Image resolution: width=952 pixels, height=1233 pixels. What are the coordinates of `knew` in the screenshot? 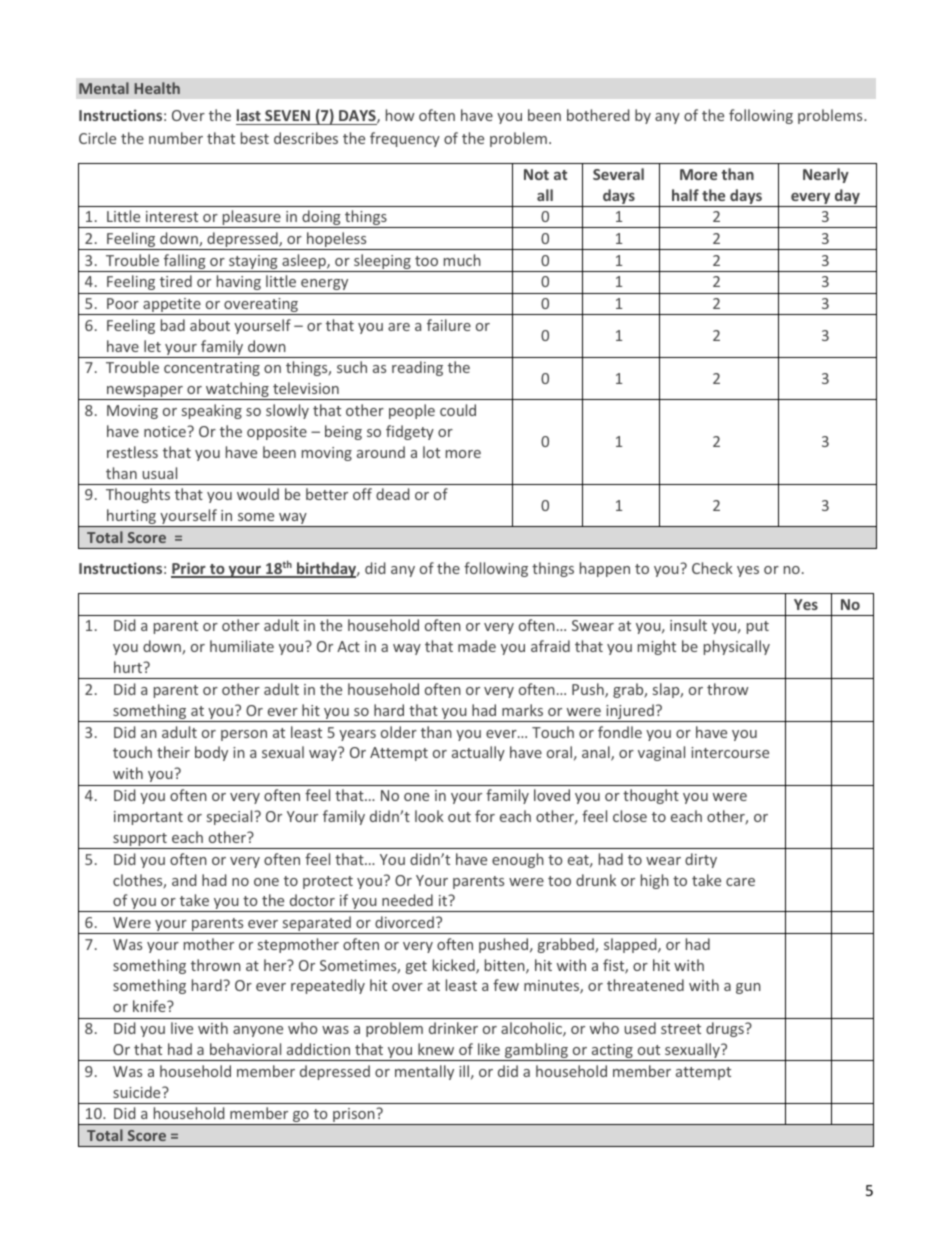 It's located at (436, 1049).
